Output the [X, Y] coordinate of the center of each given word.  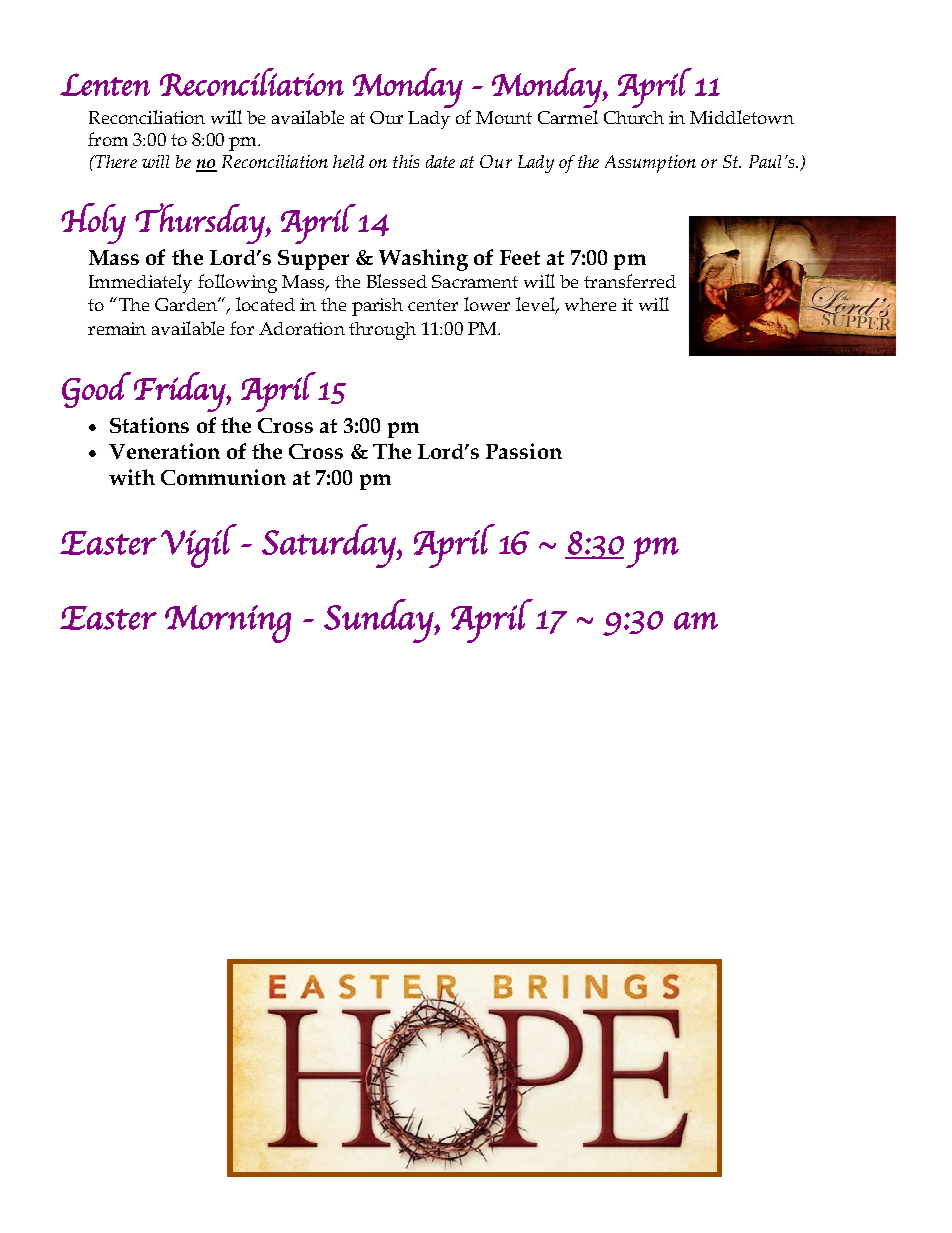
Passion [524, 451]
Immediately [140, 283]
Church [634, 117]
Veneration [164, 451]
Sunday [380, 621]
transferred [630, 281]
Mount [504, 117]
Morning [228, 624]
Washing [423, 260]
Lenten [105, 84]
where [590, 304]
